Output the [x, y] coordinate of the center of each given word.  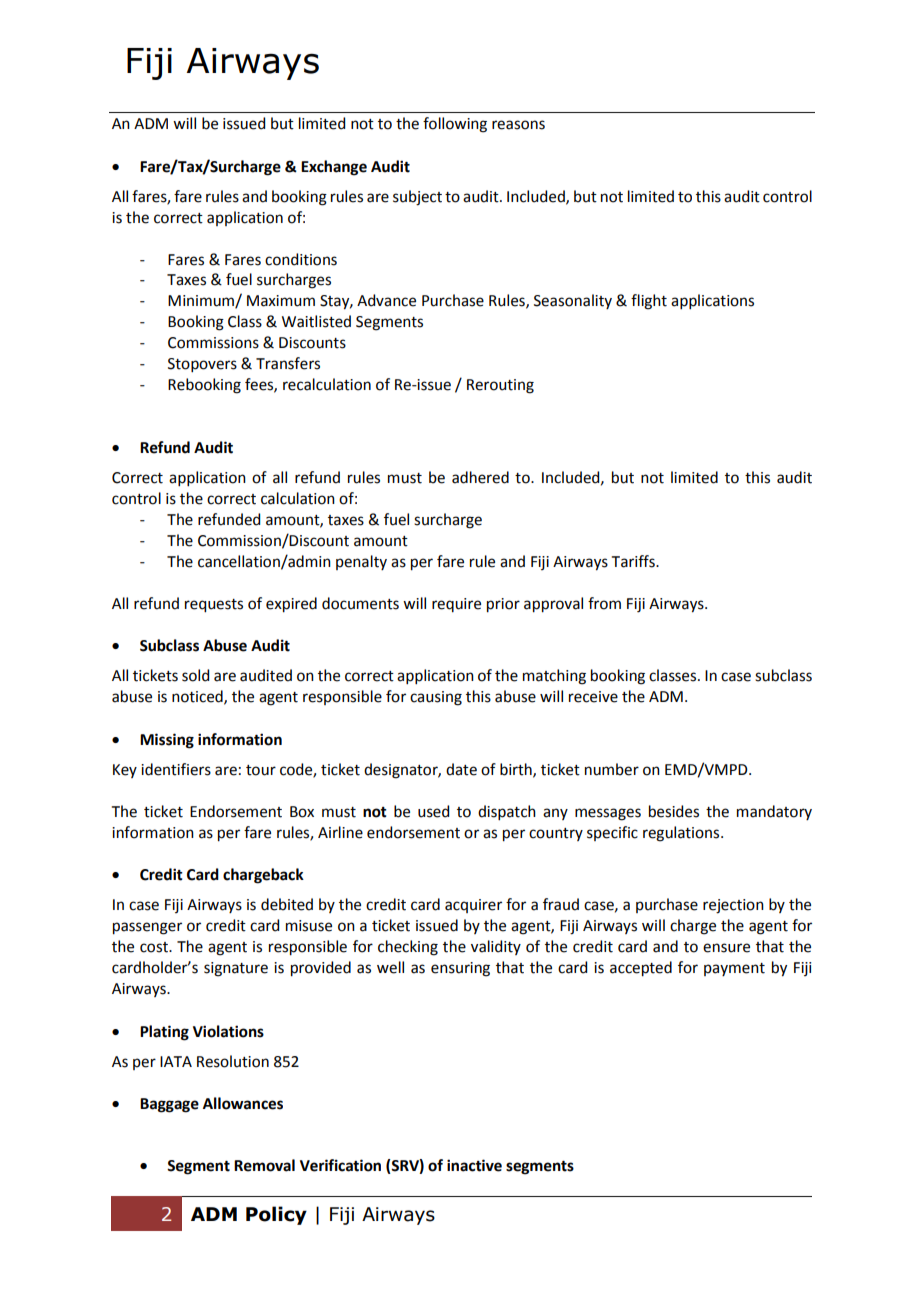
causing [436, 698]
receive [593, 697]
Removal [264, 1165]
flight [649, 302]
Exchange [334, 168]
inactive [474, 1165]
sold [195, 675]
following [455, 125]
